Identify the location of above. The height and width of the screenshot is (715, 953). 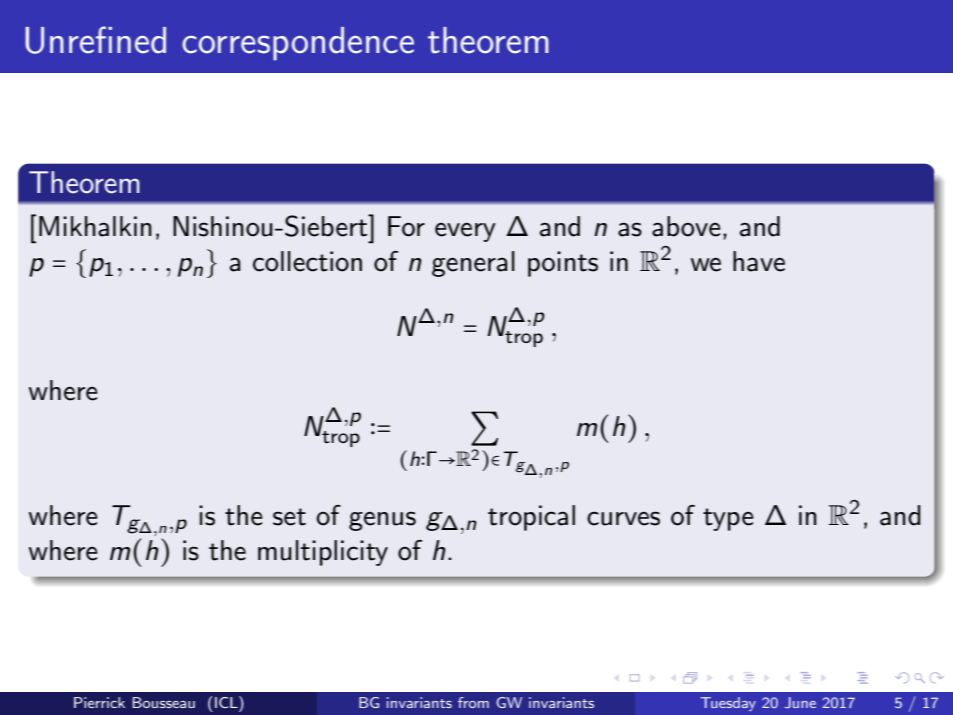
(686, 226).
